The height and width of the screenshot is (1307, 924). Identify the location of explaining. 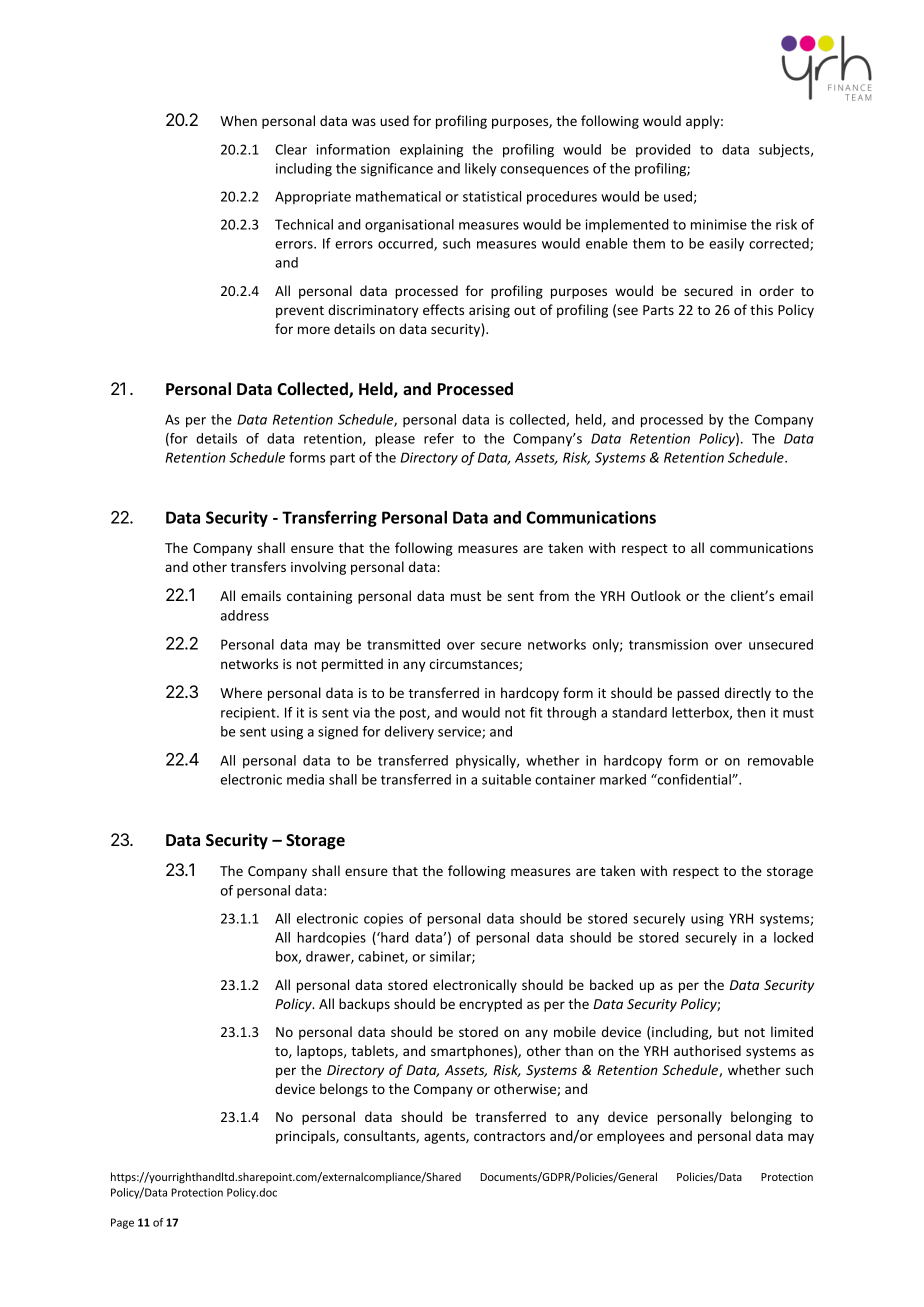
(431, 151).
